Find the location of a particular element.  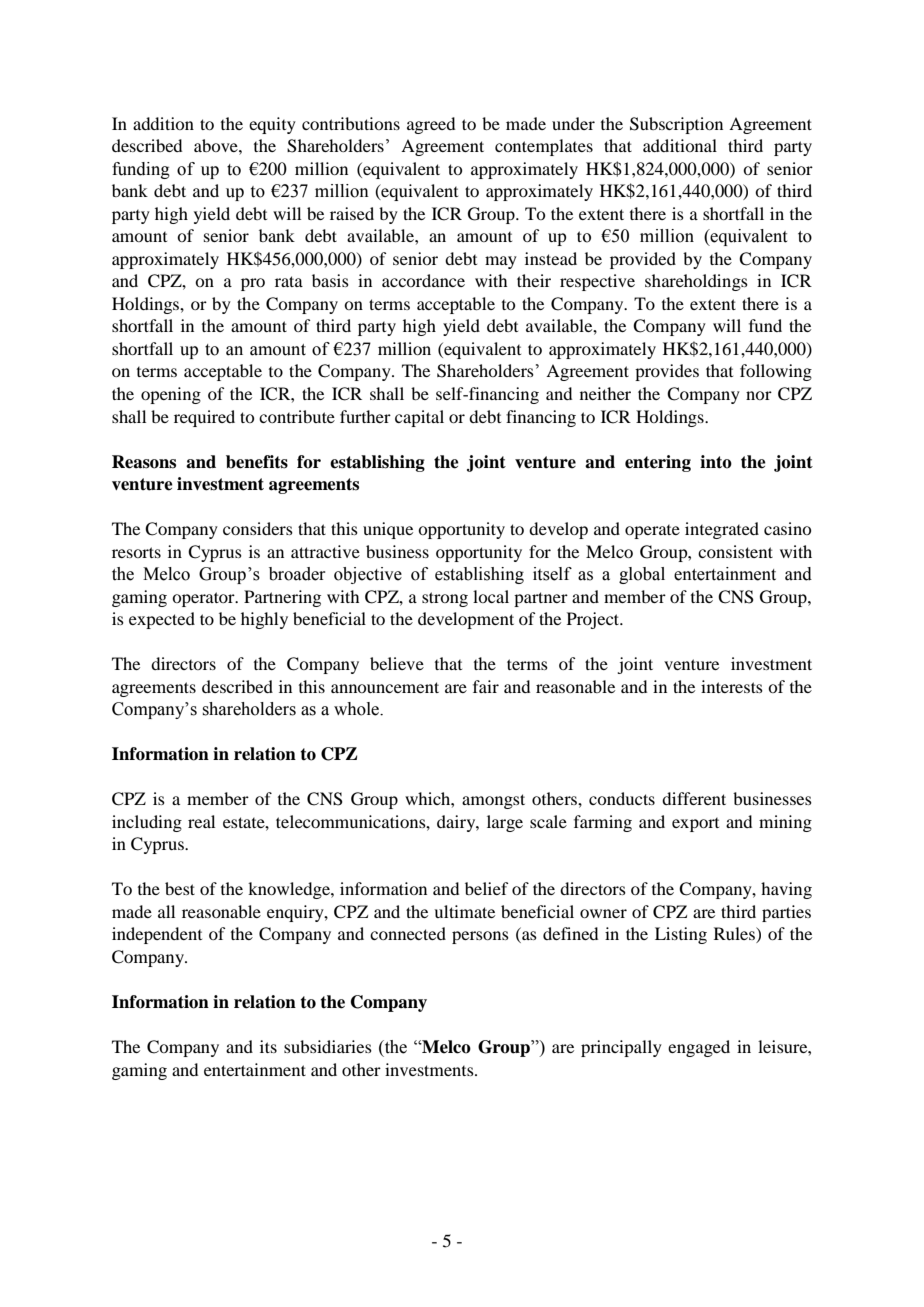

agreed is located at coordinates (431, 125).
